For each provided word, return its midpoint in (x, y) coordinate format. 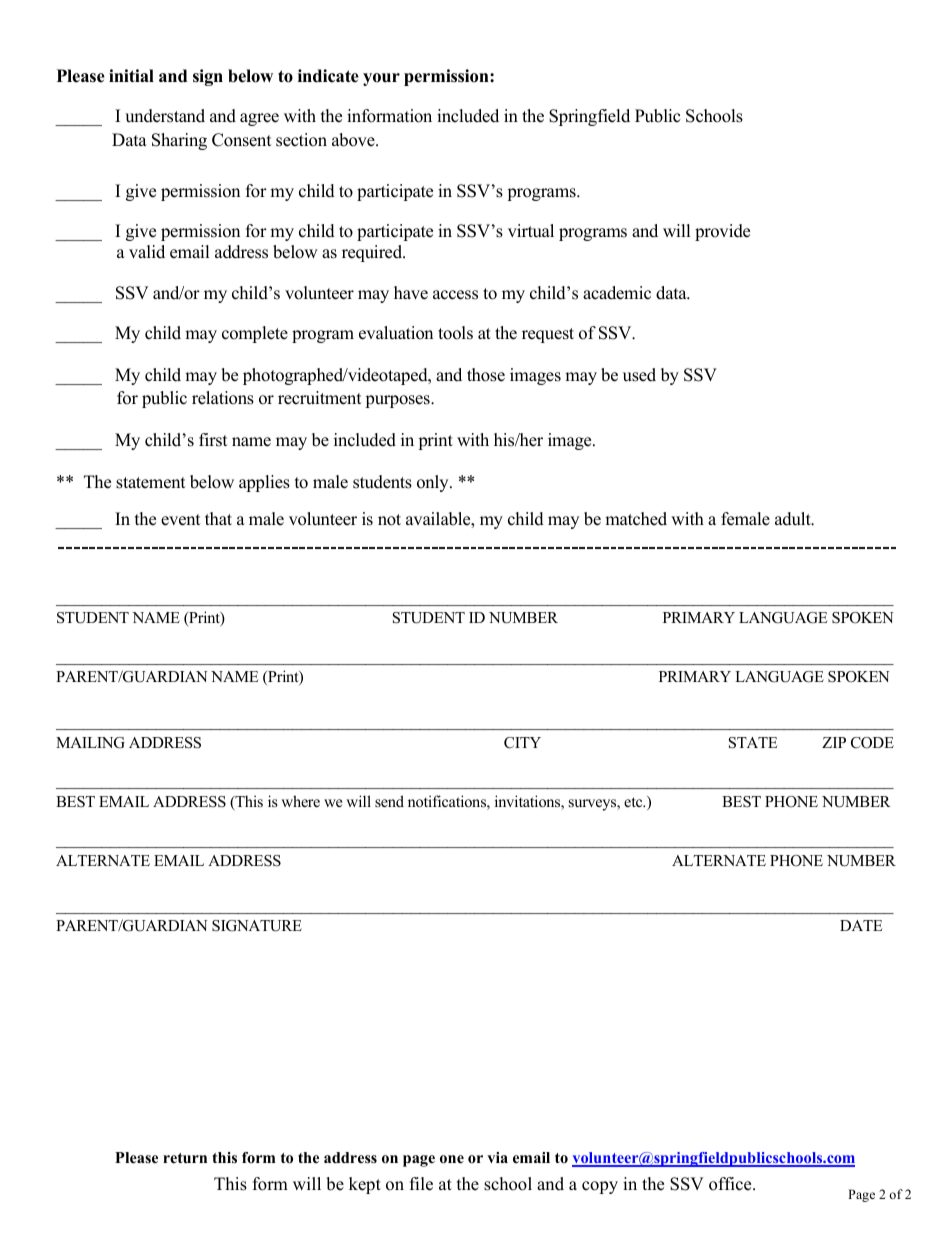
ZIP (834, 742)
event (181, 520)
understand (165, 116)
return (185, 1158)
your (381, 79)
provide (722, 232)
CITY (522, 743)
